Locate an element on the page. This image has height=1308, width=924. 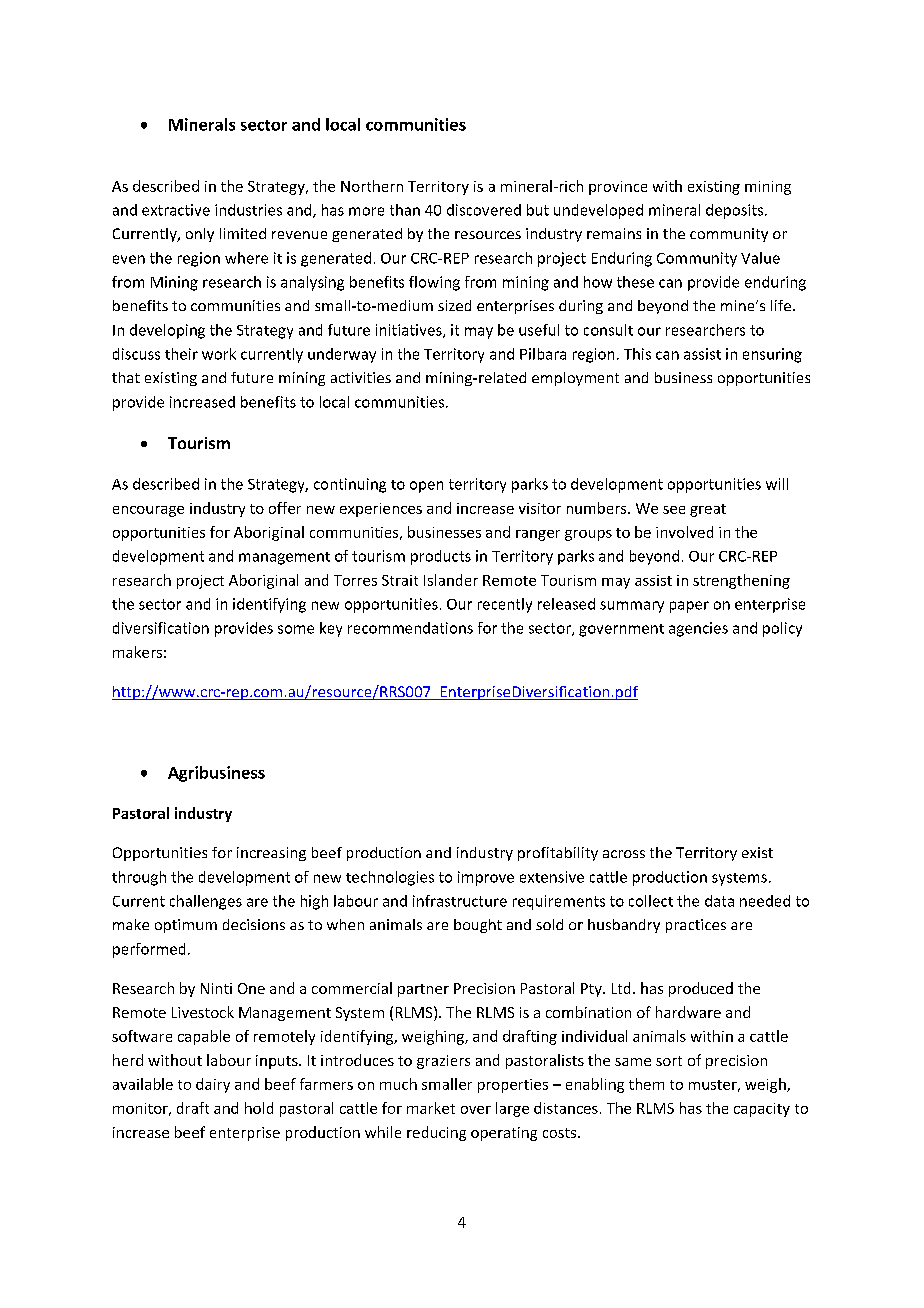
agencies is located at coordinates (698, 629).
